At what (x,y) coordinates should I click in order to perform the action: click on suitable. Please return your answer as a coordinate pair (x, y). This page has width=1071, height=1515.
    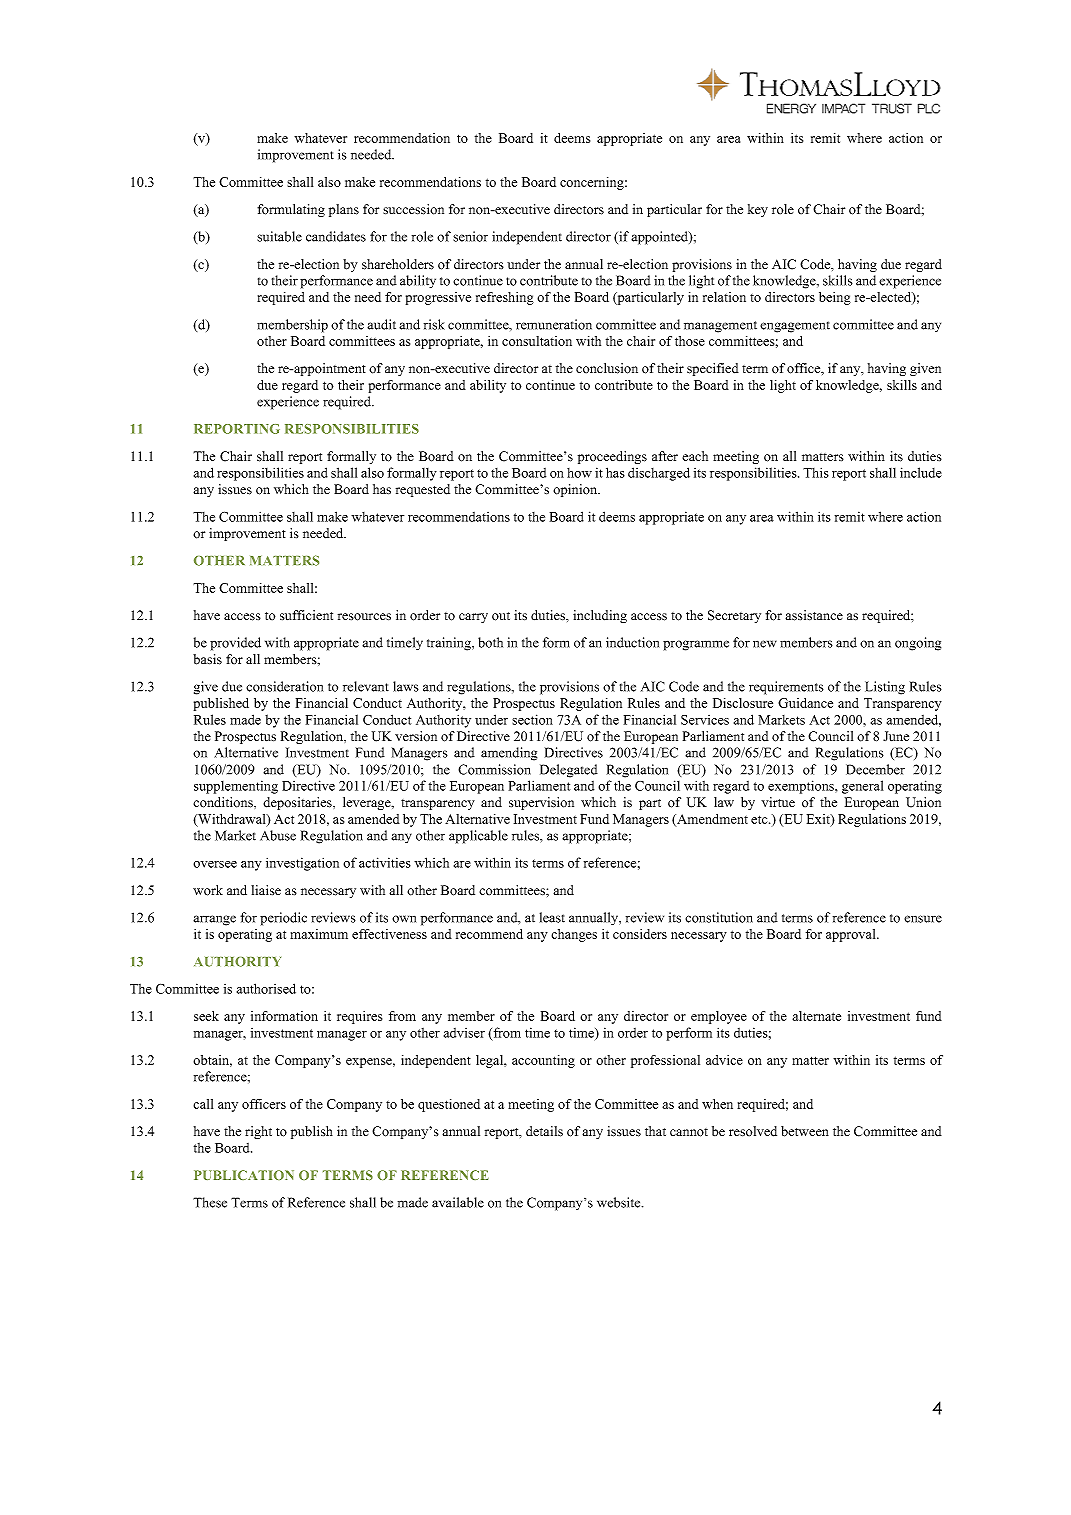
    Looking at the image, I should click on (279, 236).
